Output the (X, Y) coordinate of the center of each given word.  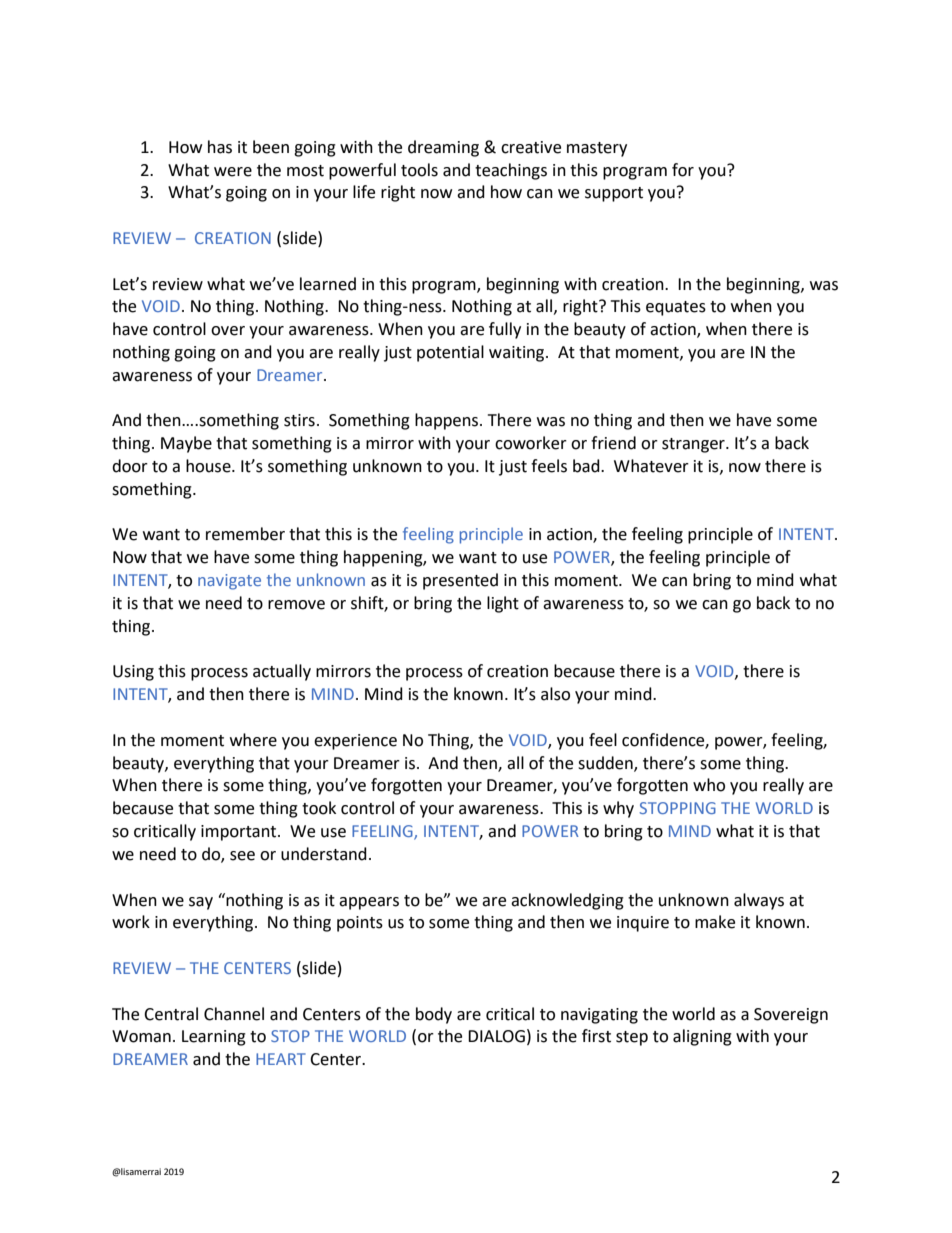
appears (369, 903)
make (715, 922)
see (242, 856)
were (233, 172)
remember (245, 534)
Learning (214, 1038)
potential (450, 353)
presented (460, 581)
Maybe (186, 444)
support (614, 194)
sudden (606, 763)
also (555, 694)
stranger (694, 445)
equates (676, 308)
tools (419, 170)
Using (133, 673)
